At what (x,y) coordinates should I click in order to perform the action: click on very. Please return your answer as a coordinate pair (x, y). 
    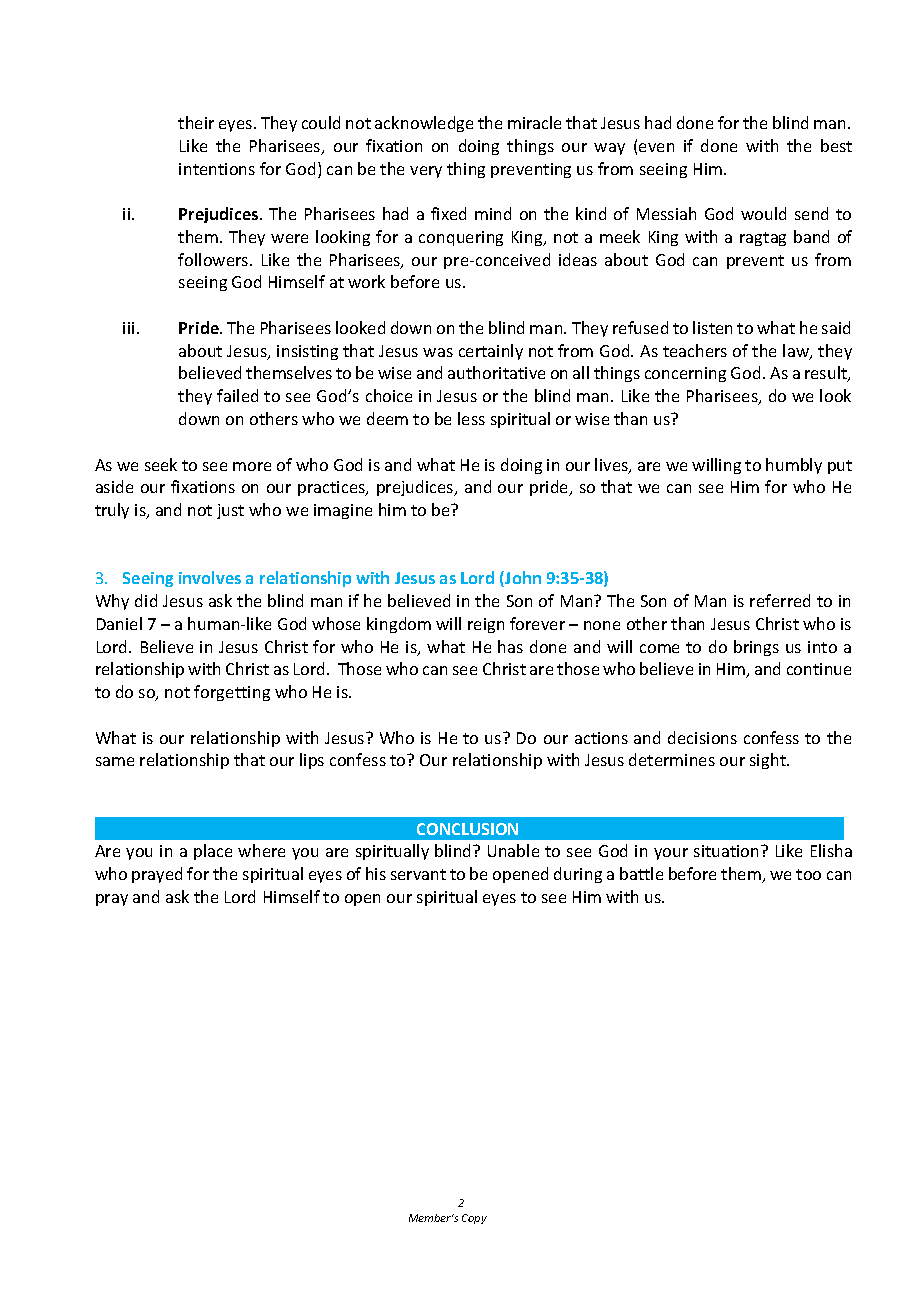
    Looking at the image, I should click on (426, 172).
